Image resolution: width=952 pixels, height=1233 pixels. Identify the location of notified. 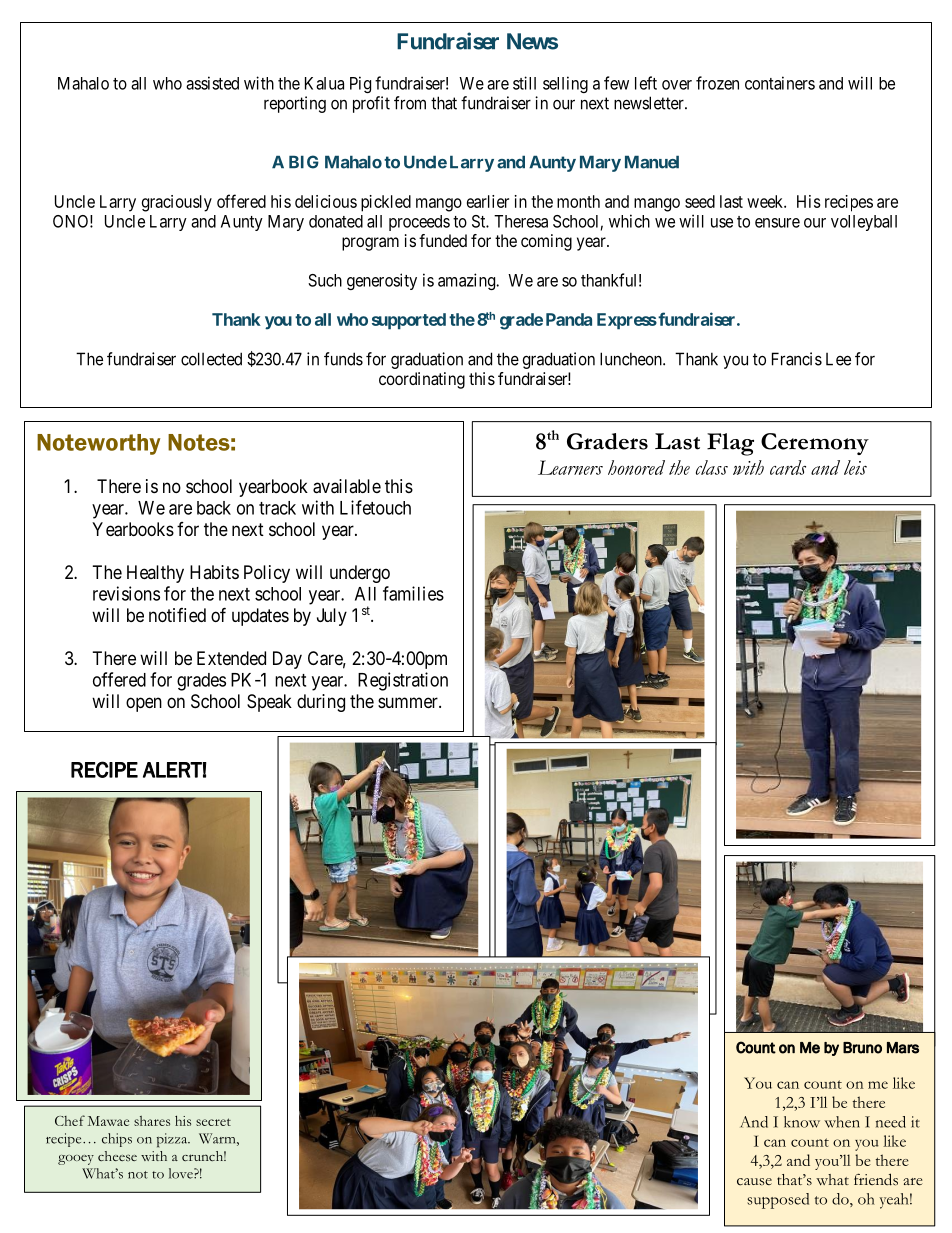
(177, 615).
